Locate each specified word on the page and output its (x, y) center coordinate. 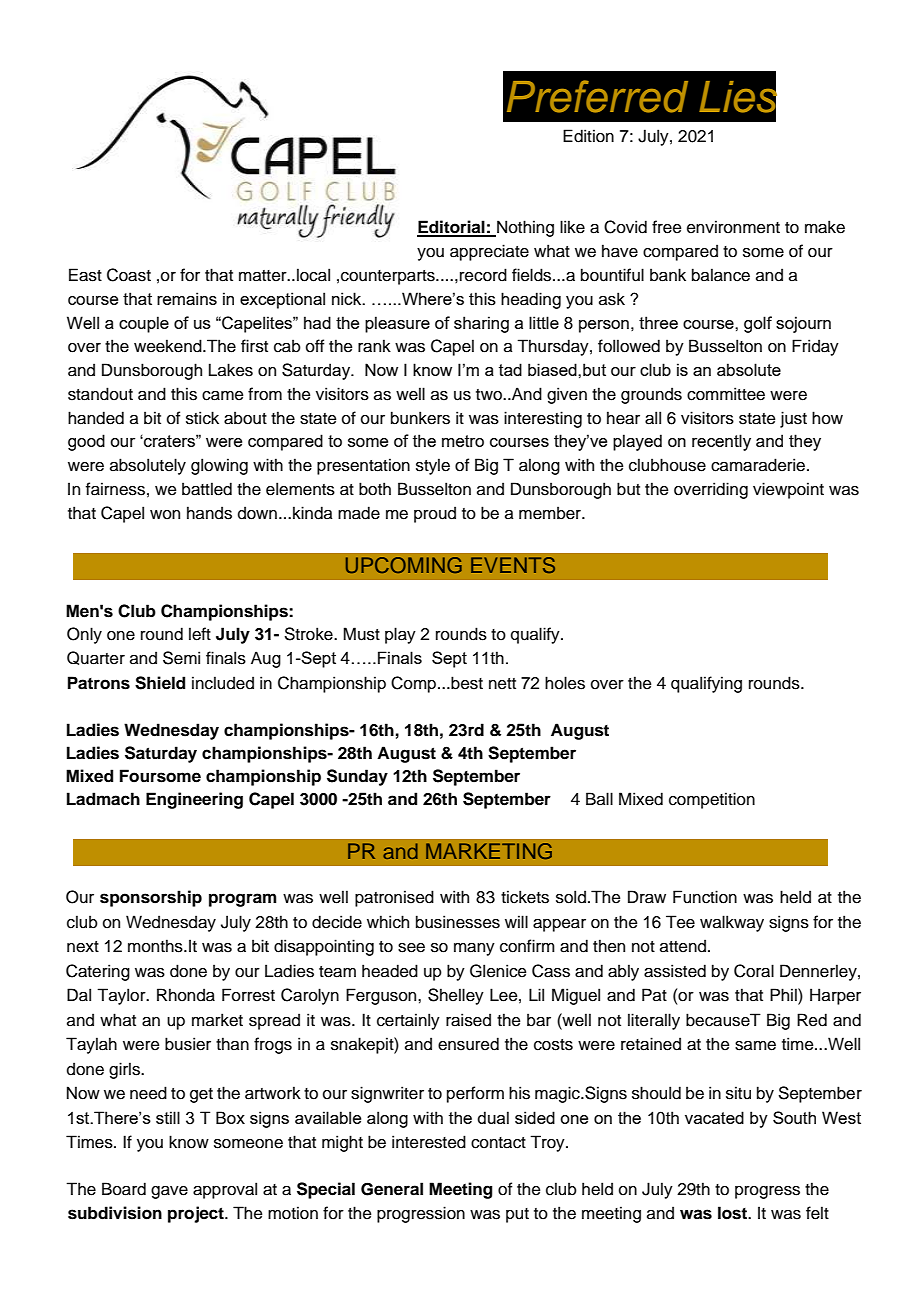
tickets (525, 897)
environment (733, 227)
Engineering (194, 800)
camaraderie (759, 465)
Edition (588, 136)
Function (705, 897)
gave (169, 1192)
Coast (129, 275)
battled (207, 489)
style (433, 466)
